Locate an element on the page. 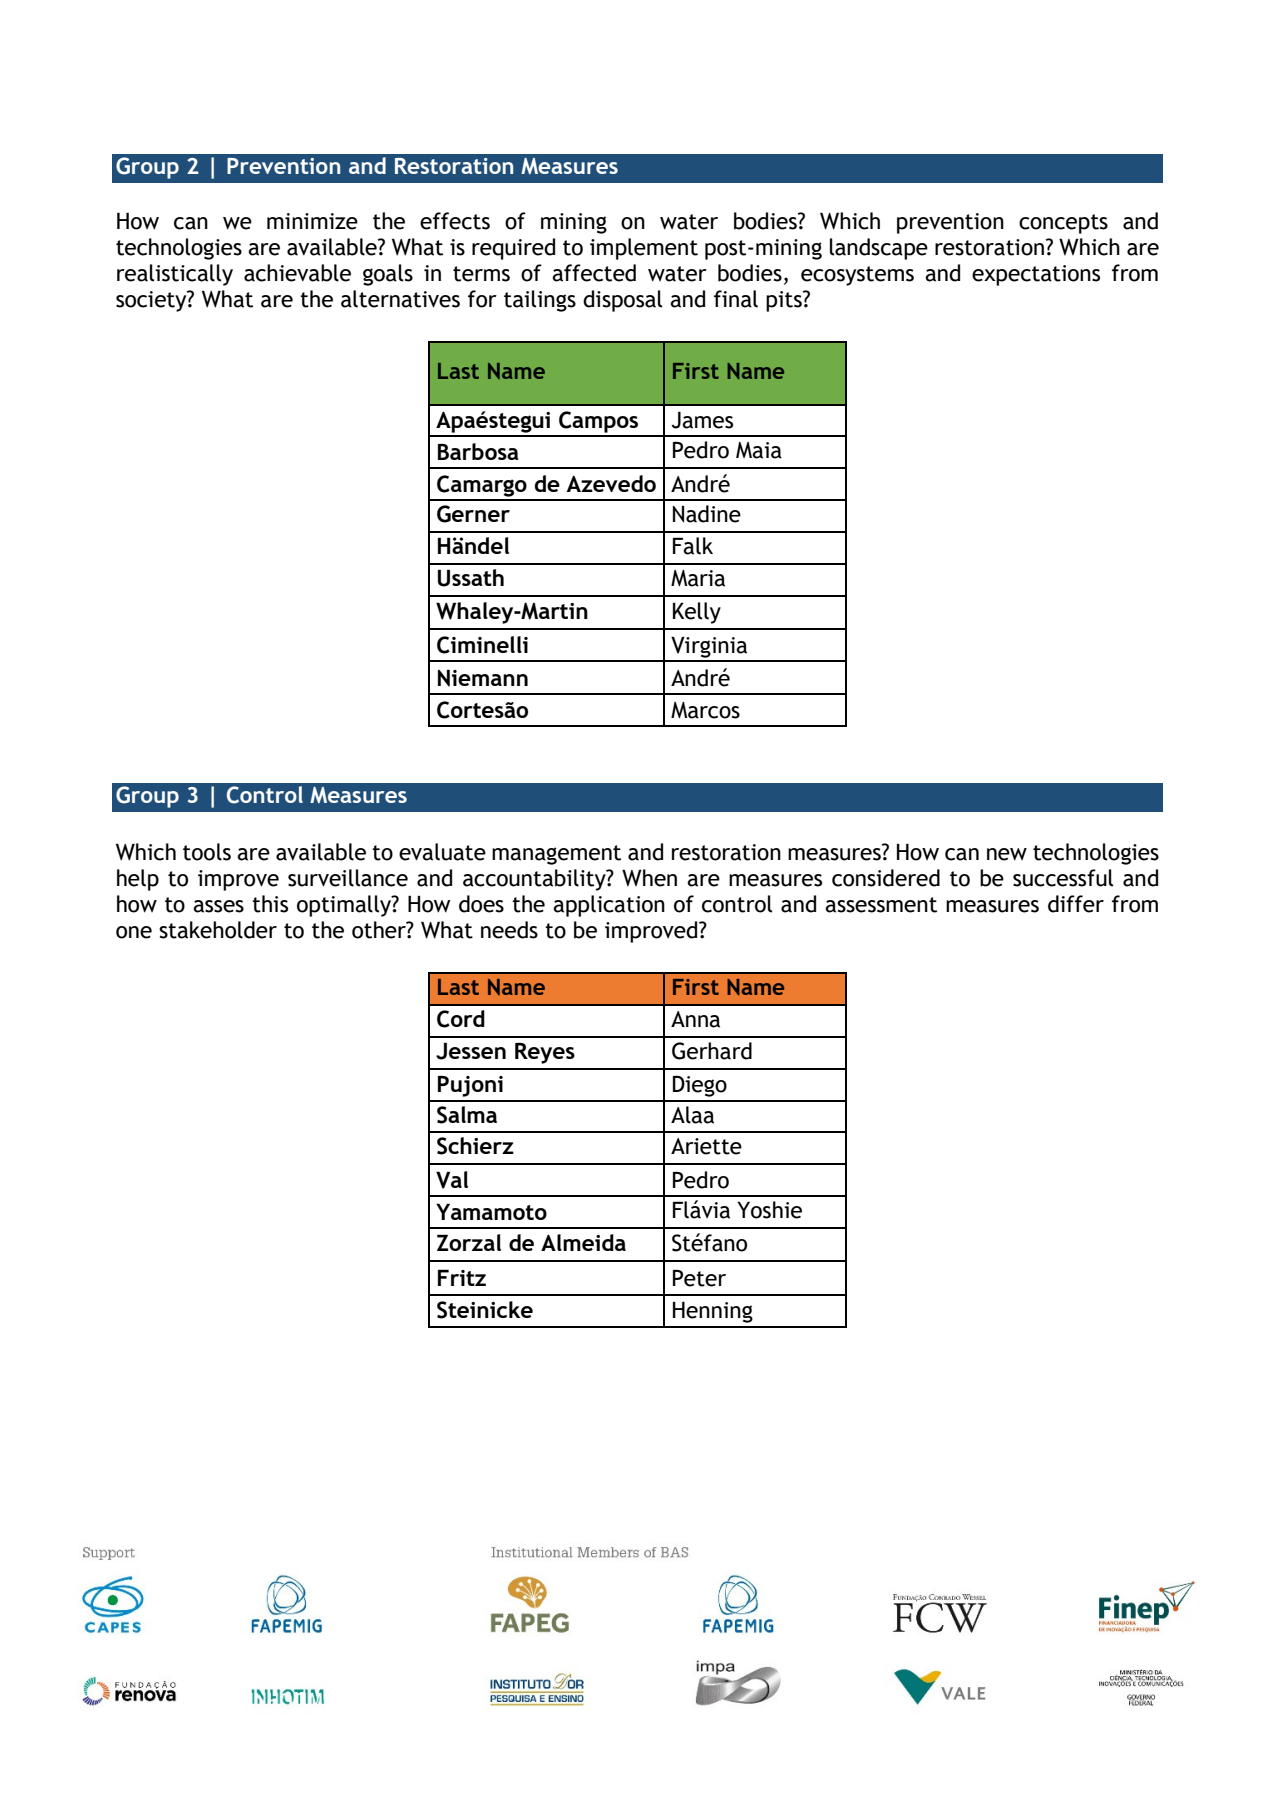 This image has width=1275, height=1804. Almeida is located at coordinates (583, 1242).
